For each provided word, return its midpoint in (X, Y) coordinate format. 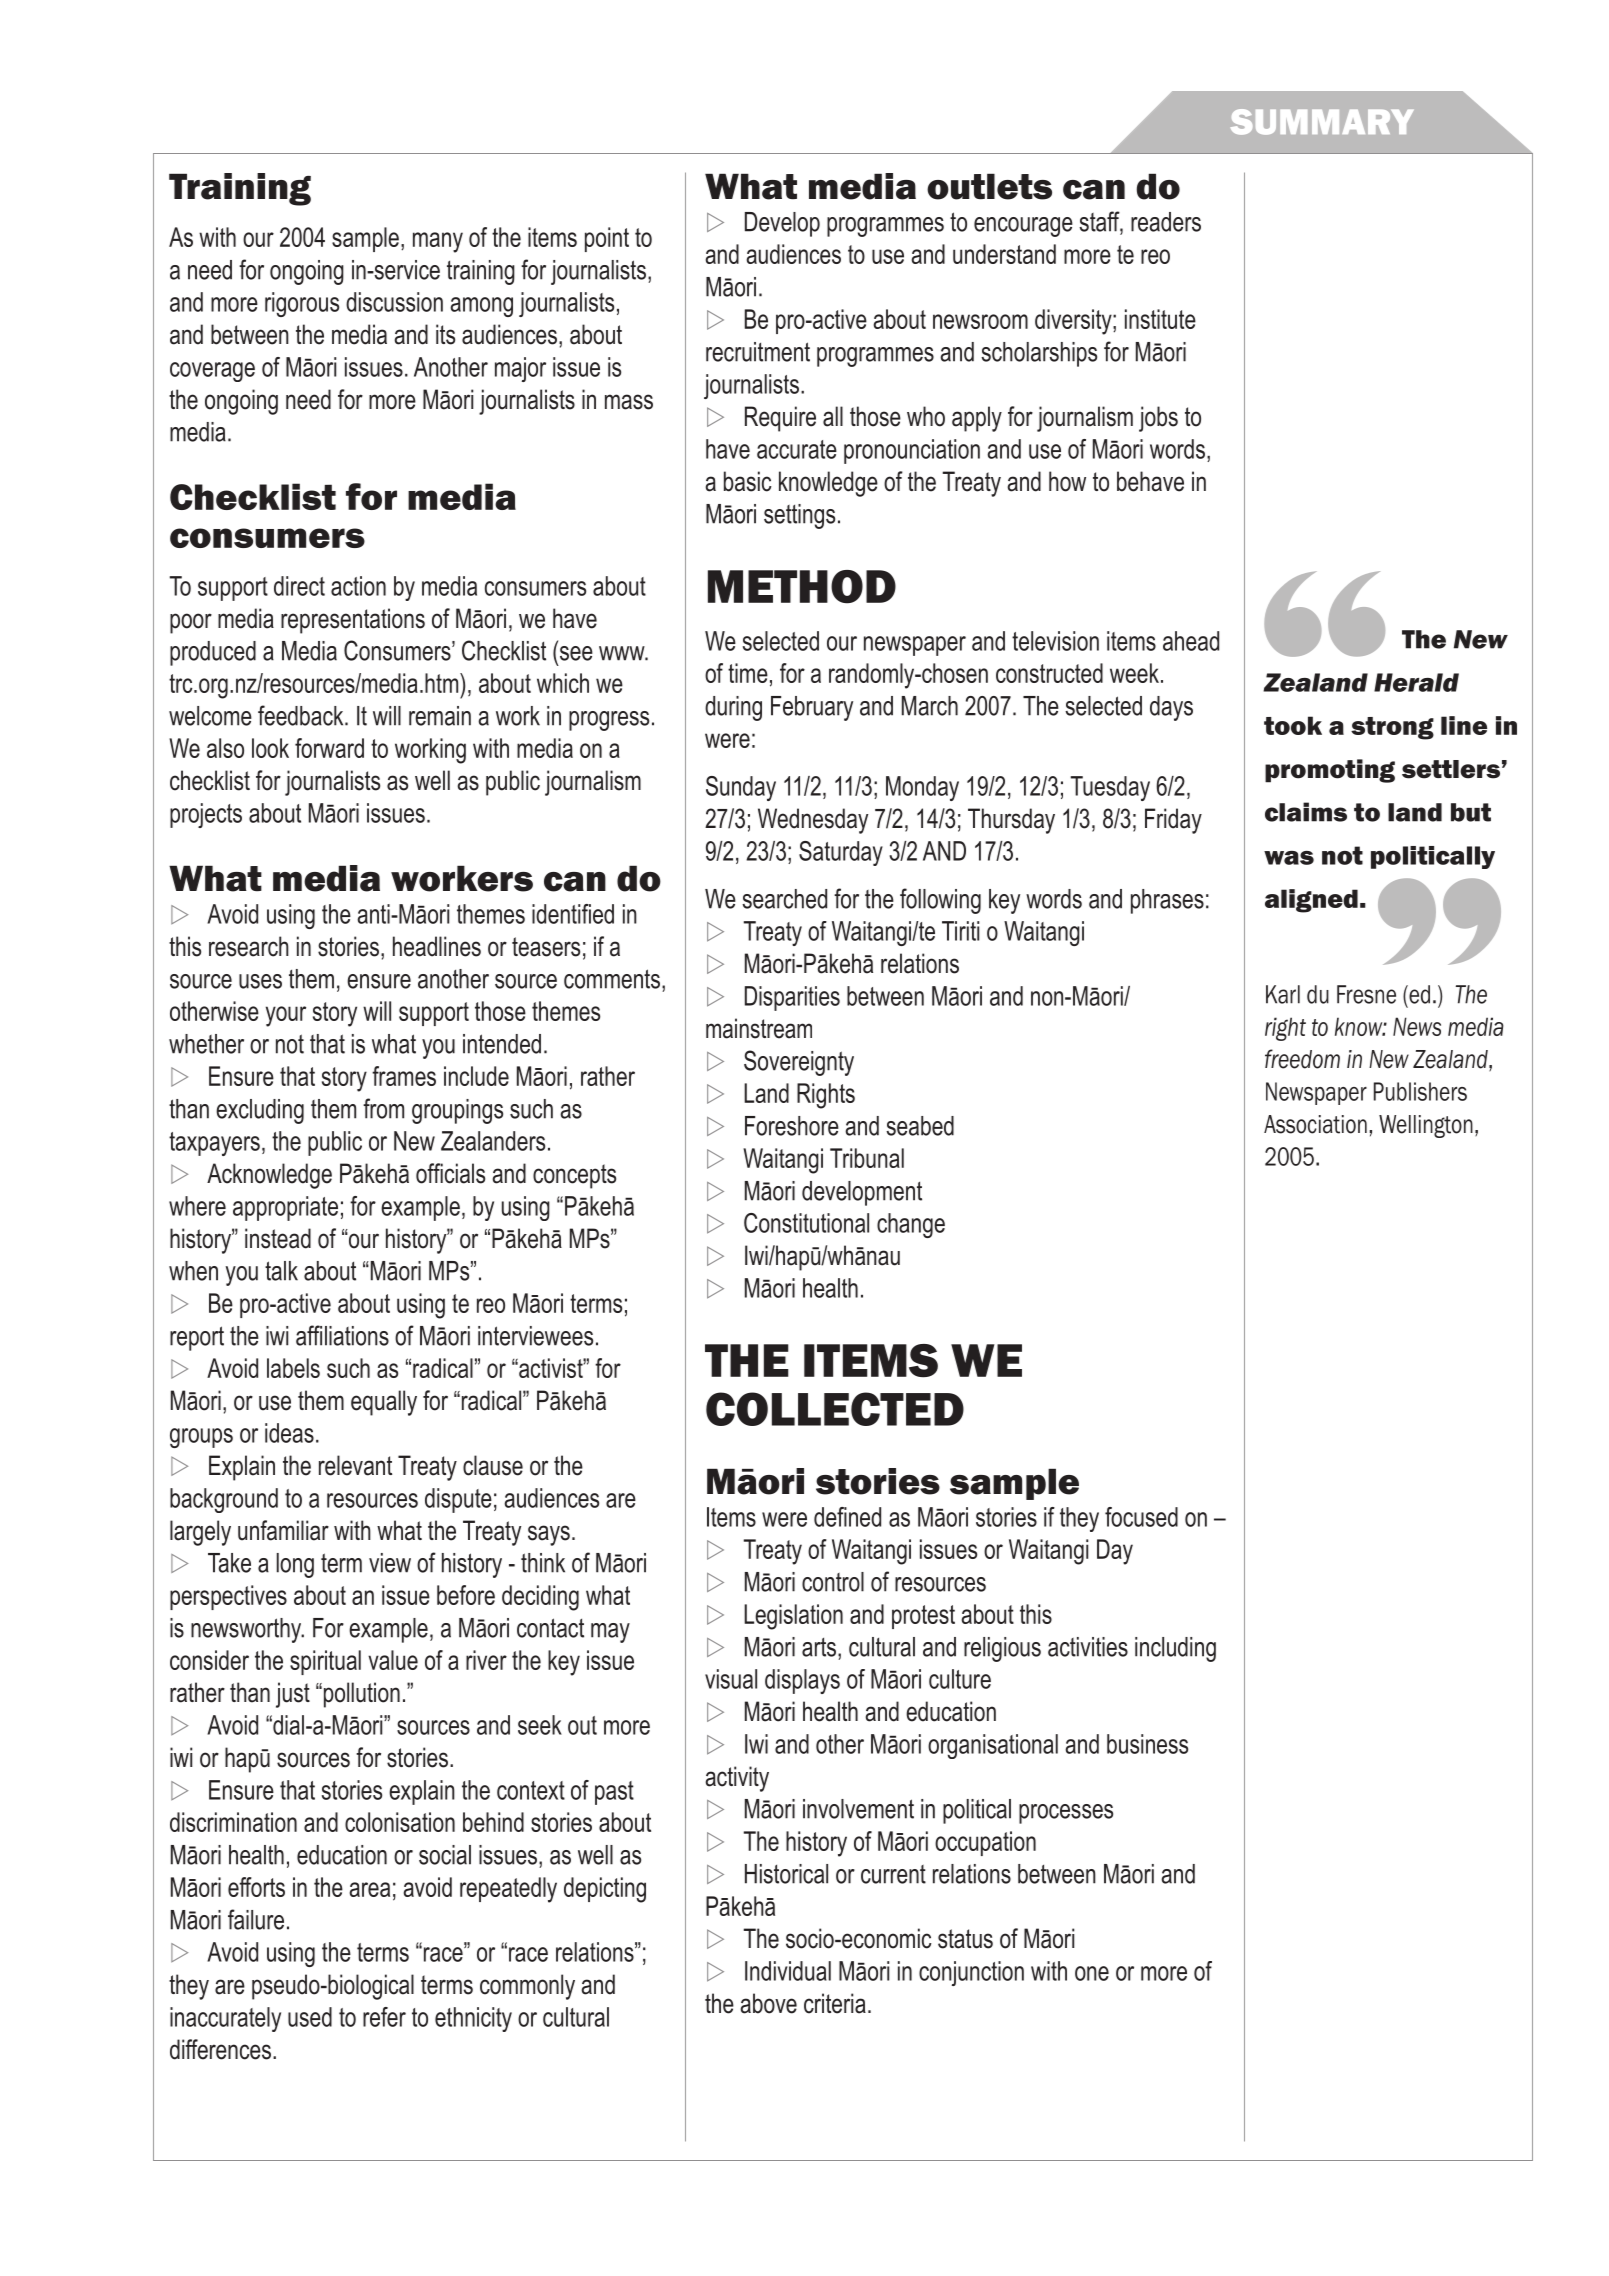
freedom (1302, 1059)
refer (384, 2017)
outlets (989, 186)
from (383, 1108)
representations (353, 621)
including (1175, 1649)
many (438, 242)
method (802, 587)
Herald (1416, 682)
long (295, 1565)
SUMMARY (1322, 122)
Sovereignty (799, 1063)
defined (847, 1517)
